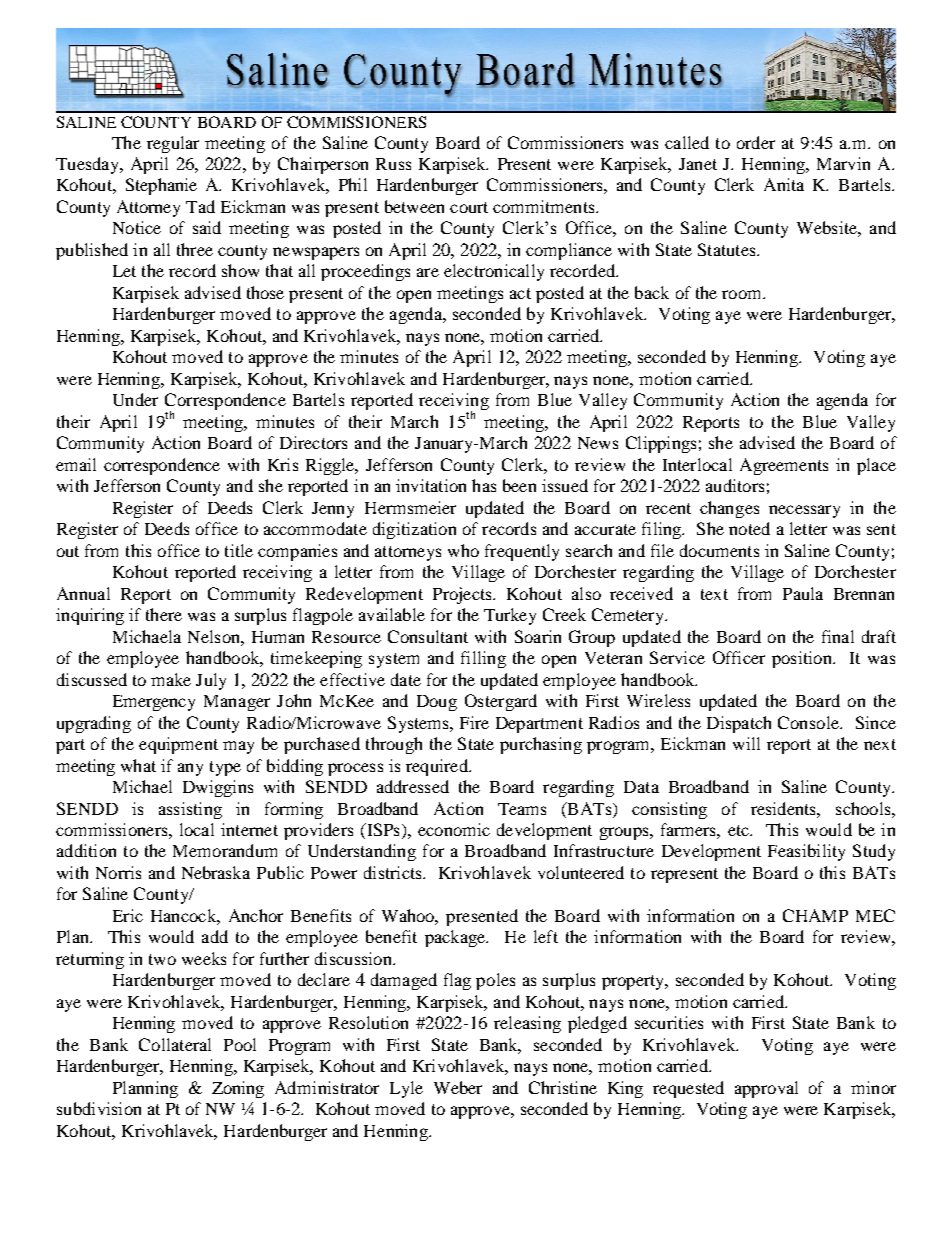 The height and width of the screenshot is (1233, 952). What do you see at coordinates (469, 207) in the screenshot?
I see `court` at bounding box center [469, 207].
